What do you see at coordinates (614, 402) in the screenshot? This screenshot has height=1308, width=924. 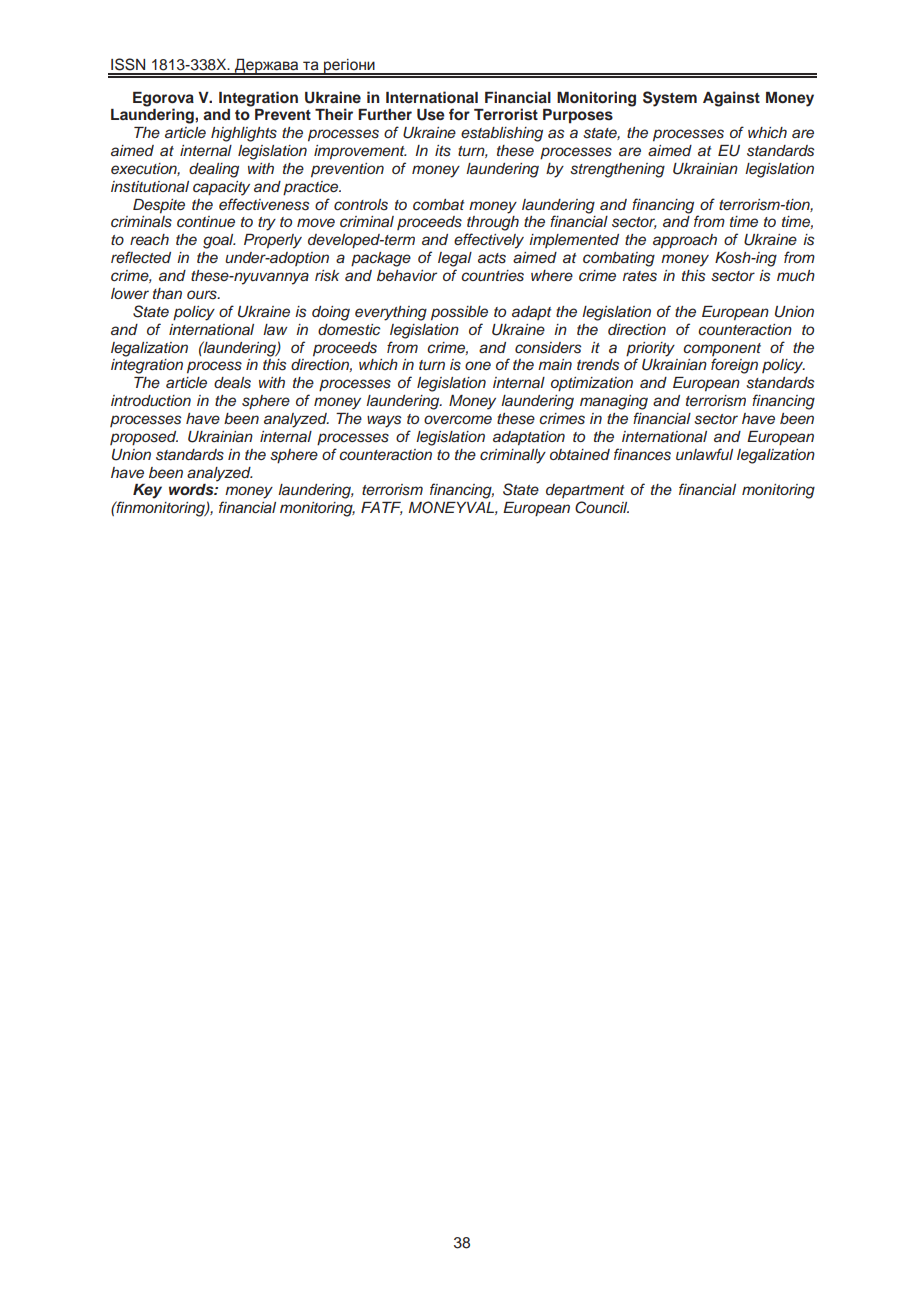 I see `managing` at bounding box center [614, 402].
